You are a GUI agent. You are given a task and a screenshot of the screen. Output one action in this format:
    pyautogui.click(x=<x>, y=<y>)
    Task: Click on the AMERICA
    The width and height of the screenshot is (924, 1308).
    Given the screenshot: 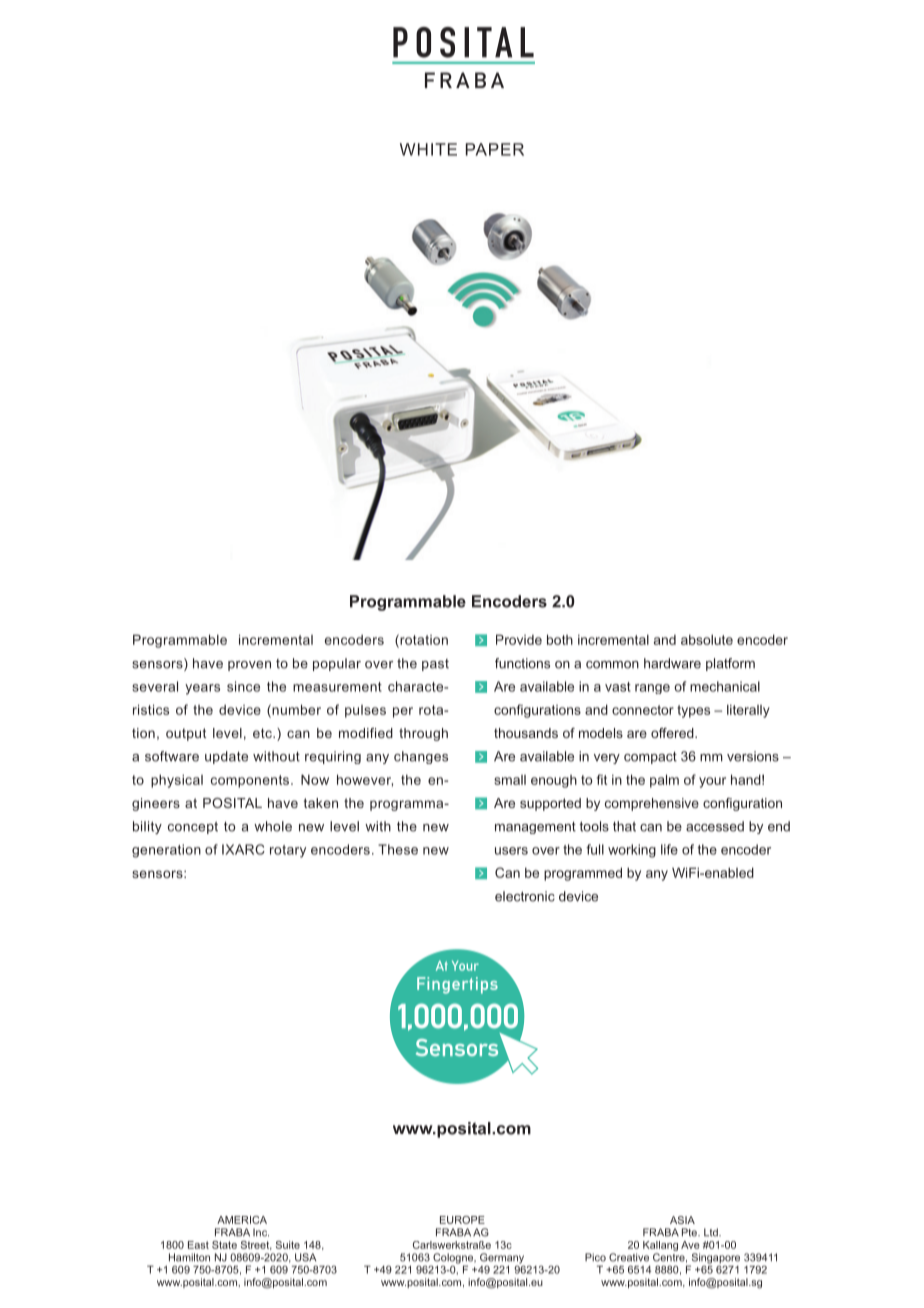 What is the action you would take?
    pyautogui.click(x=242, y=1220)
